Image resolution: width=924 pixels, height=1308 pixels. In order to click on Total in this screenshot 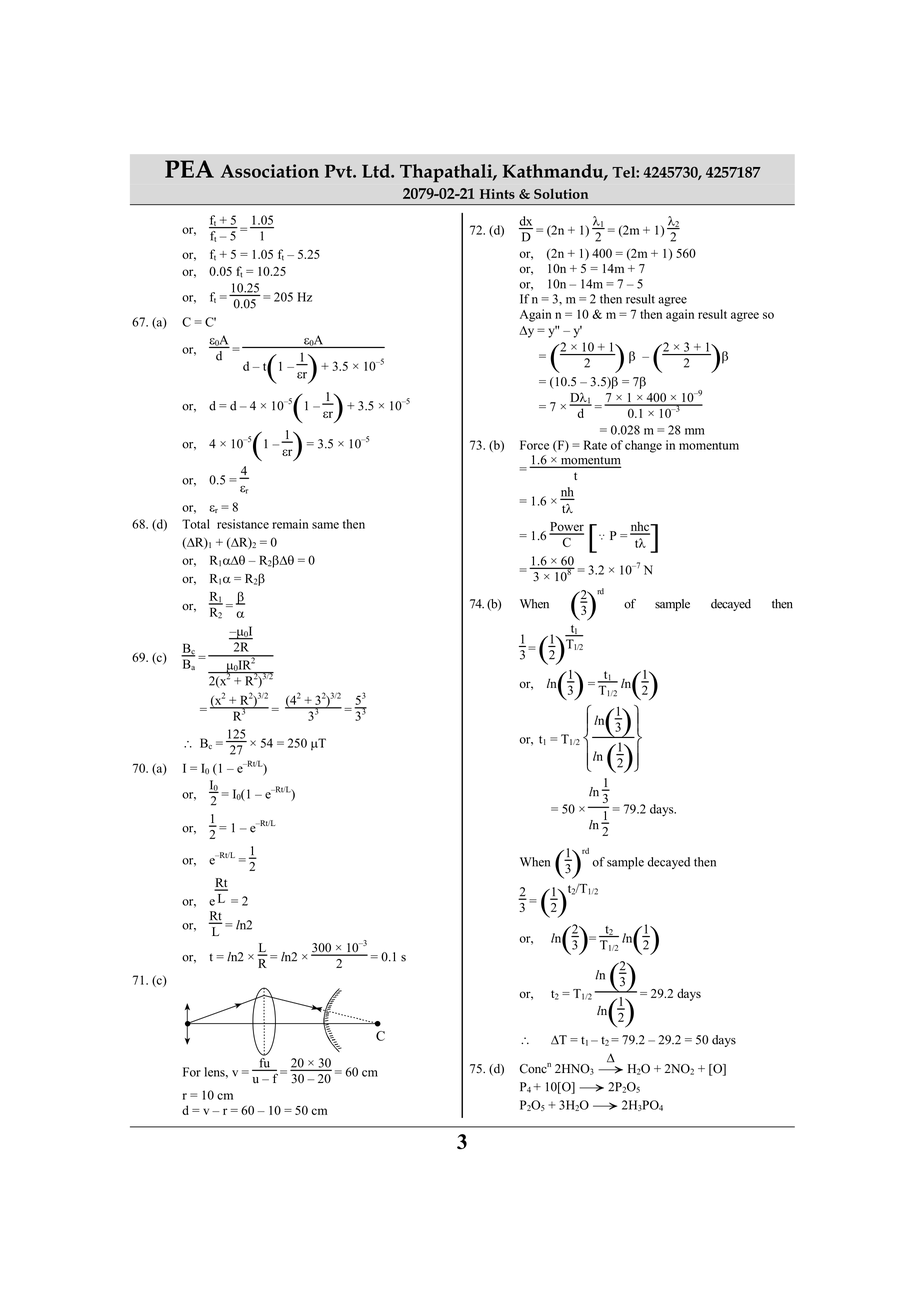, I will do `click(196, 524)`.
